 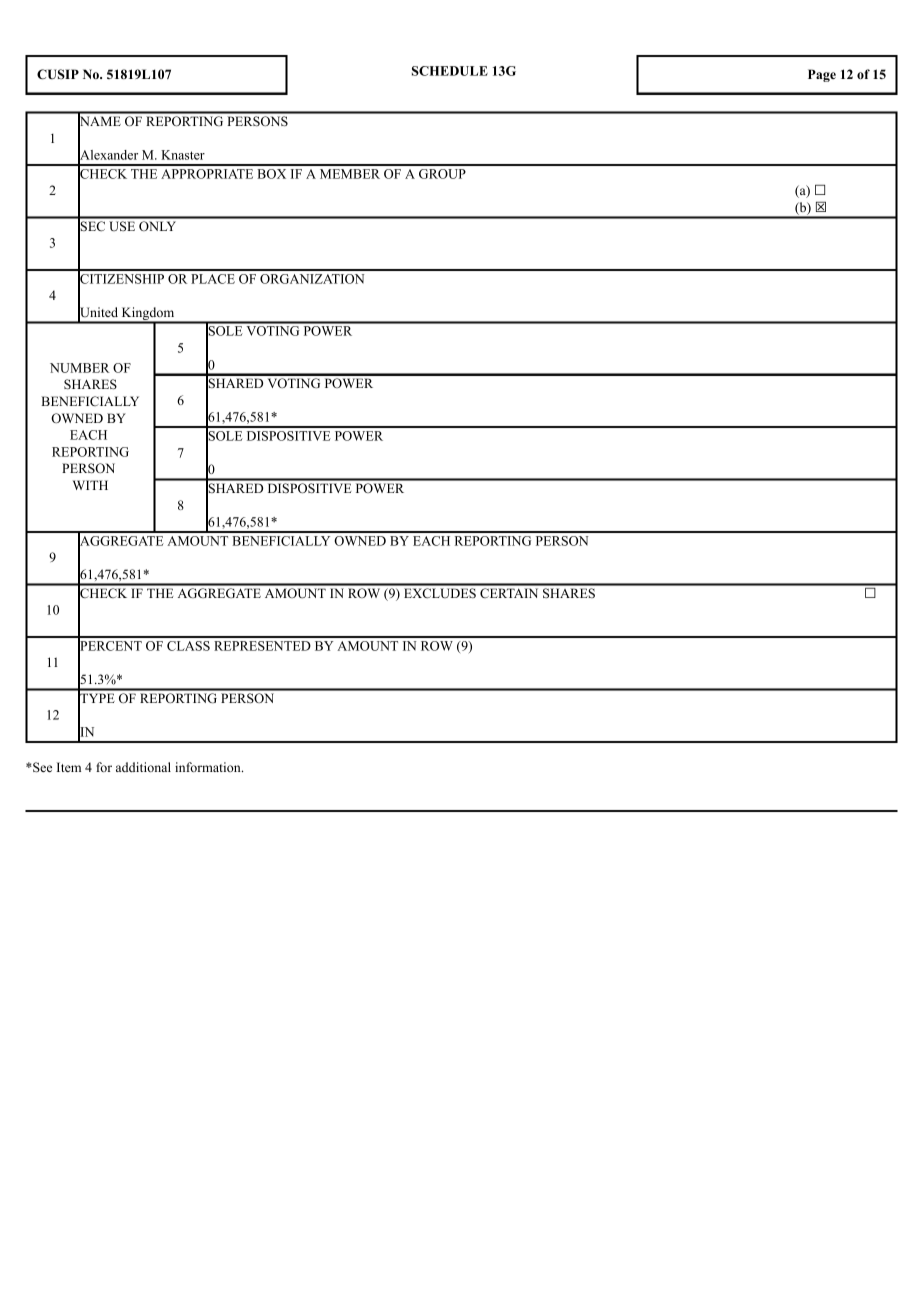 I want to click on SCHEDULE, so click(x=450, y=71).
